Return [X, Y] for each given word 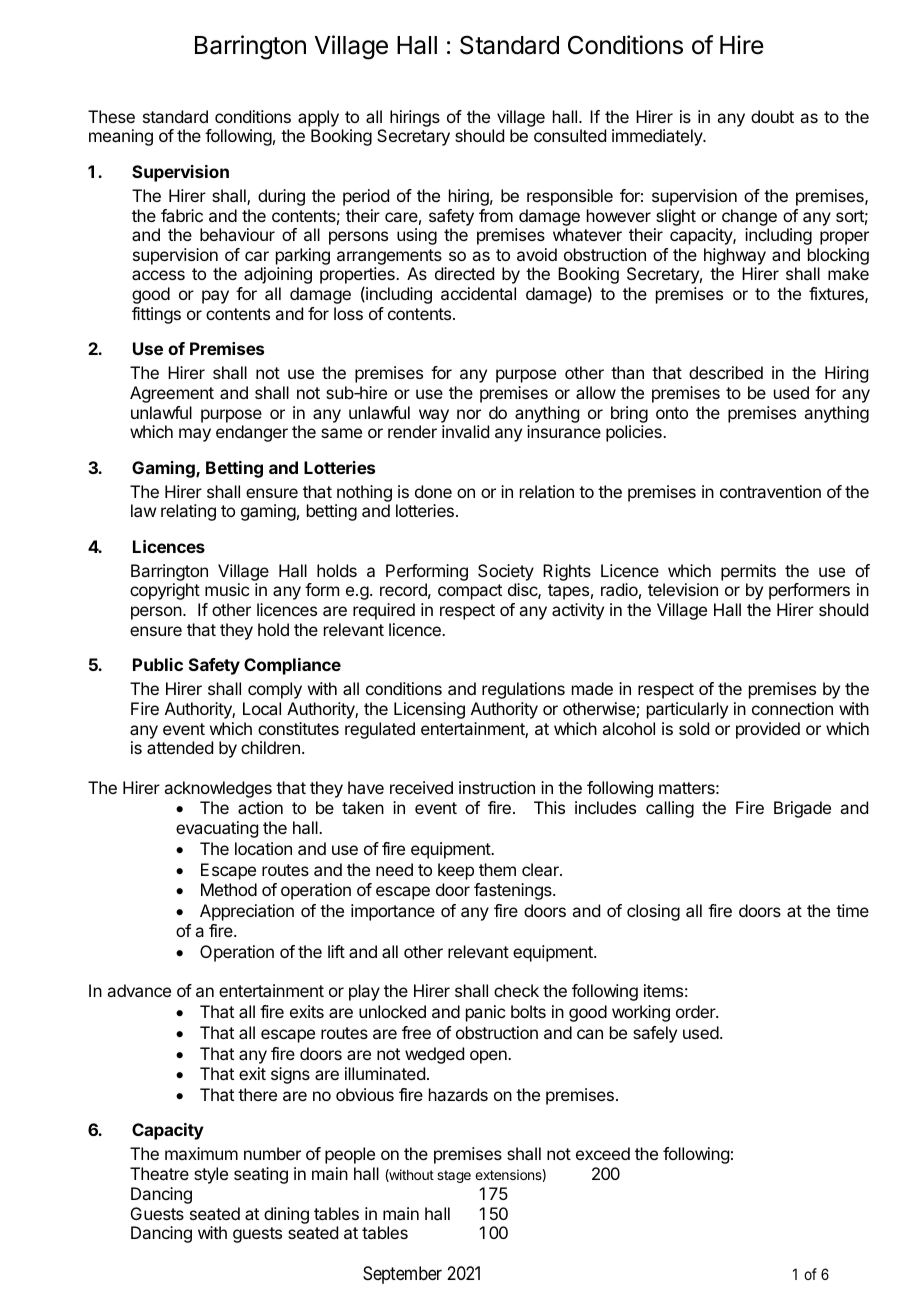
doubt [772, 116]
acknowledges [218, 789]
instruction [497, 787]
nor [469, 414]
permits [748, 572]
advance [139, 990]
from [496, 215]
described [726, 372]
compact [470, 592]
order [696, 1011]
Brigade [802, 809]
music [227, 589]
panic [485, 1013]
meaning [121, 137]
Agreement [172, 394]
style [211, 1175]
